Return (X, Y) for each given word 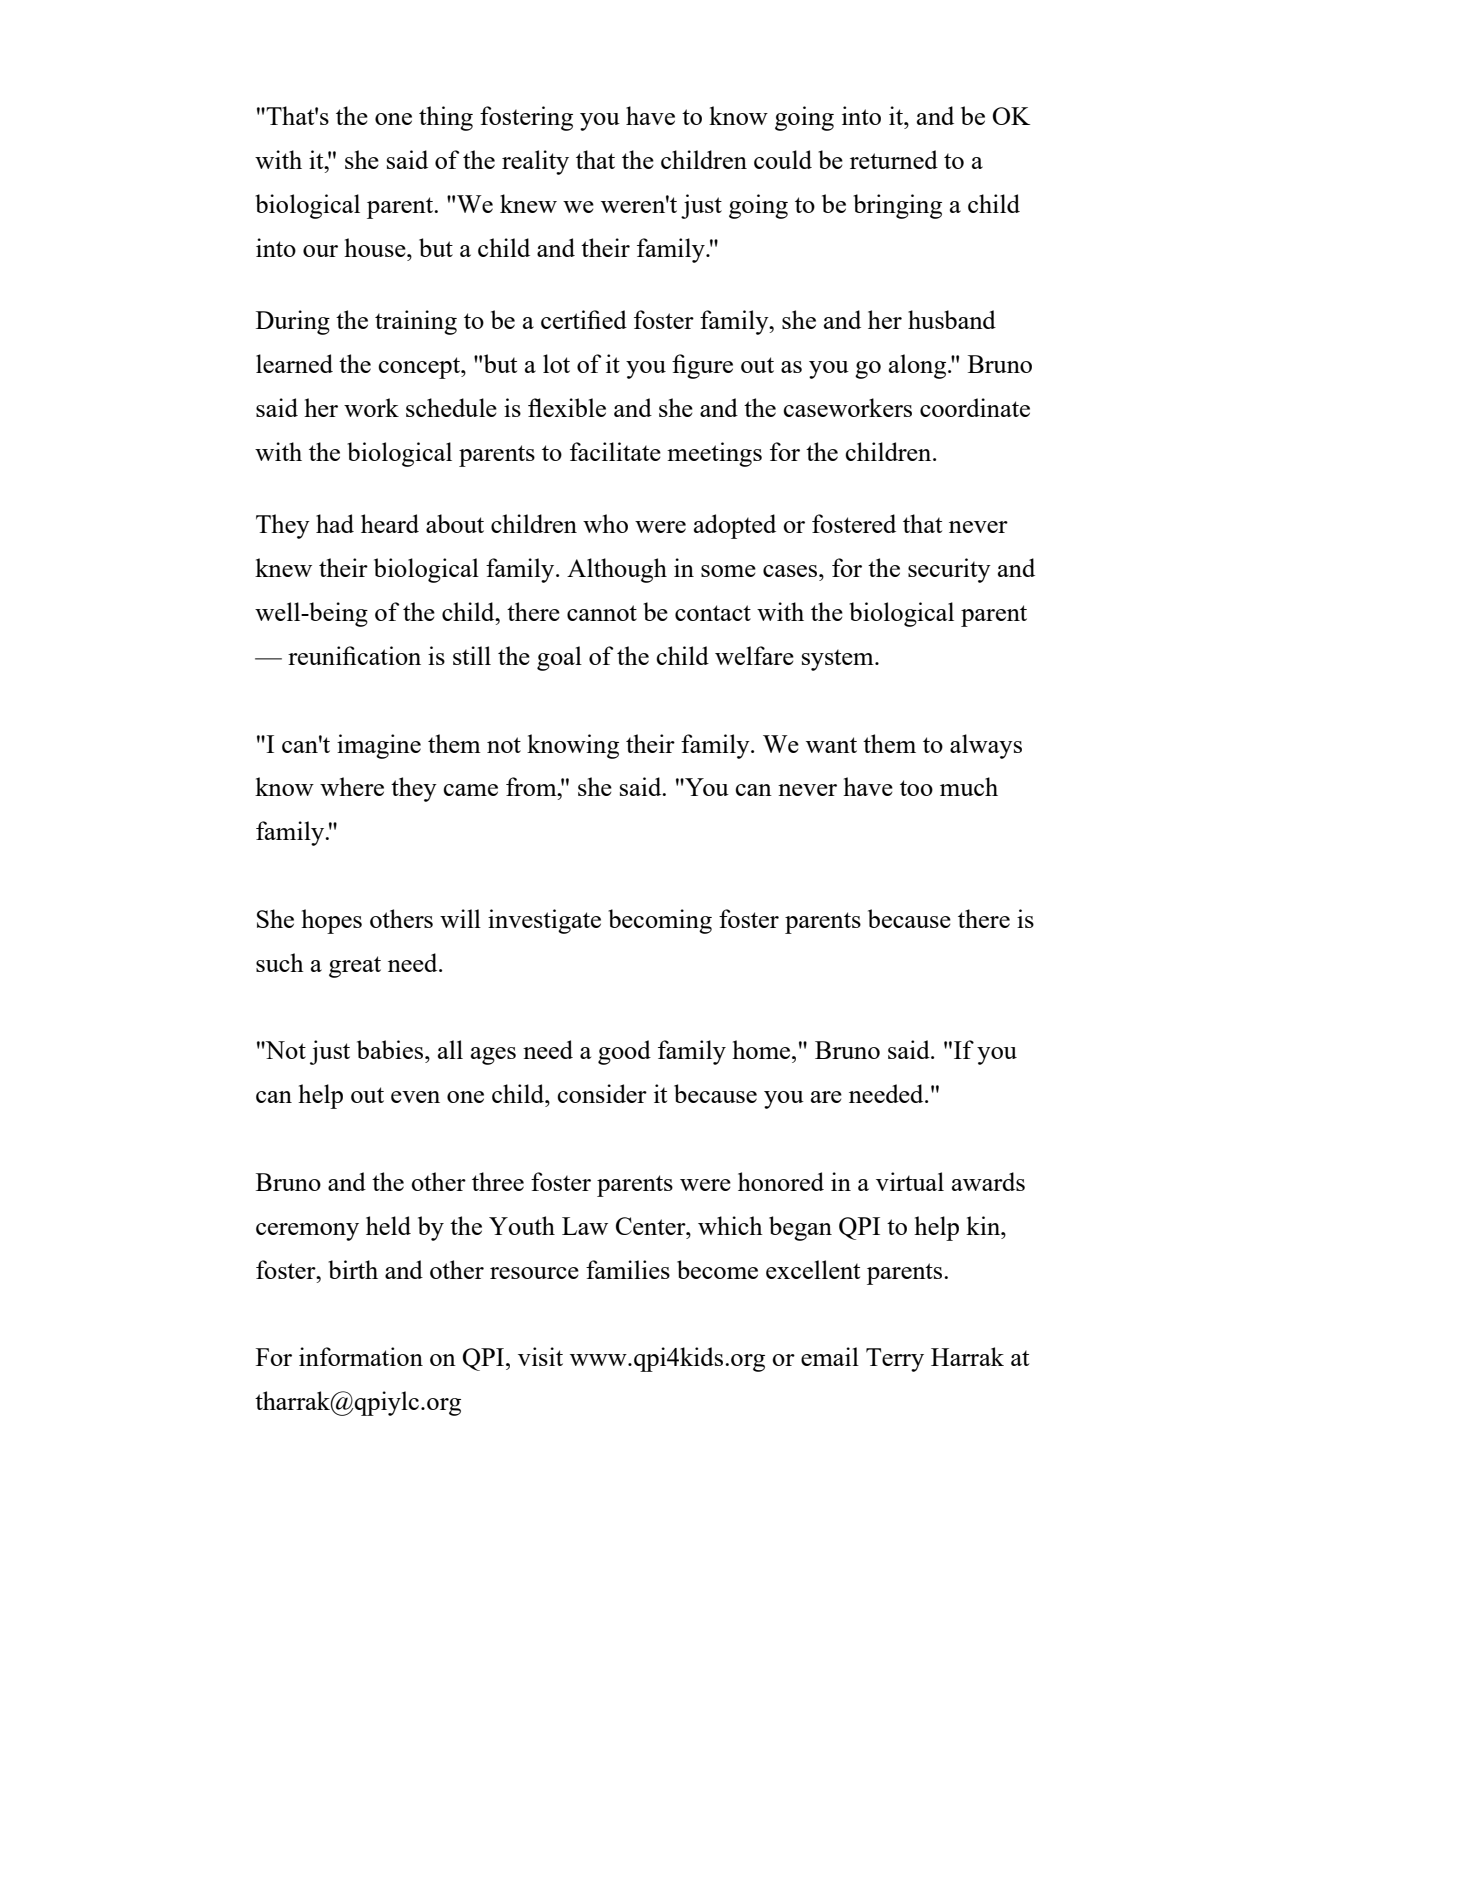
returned (894, 159)
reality (535, 162)
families (628, 1269)
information (361, 1356)
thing (446, 118)
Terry (895, 1360)
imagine (379, 746)
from (532, 786)
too (916, 788)
